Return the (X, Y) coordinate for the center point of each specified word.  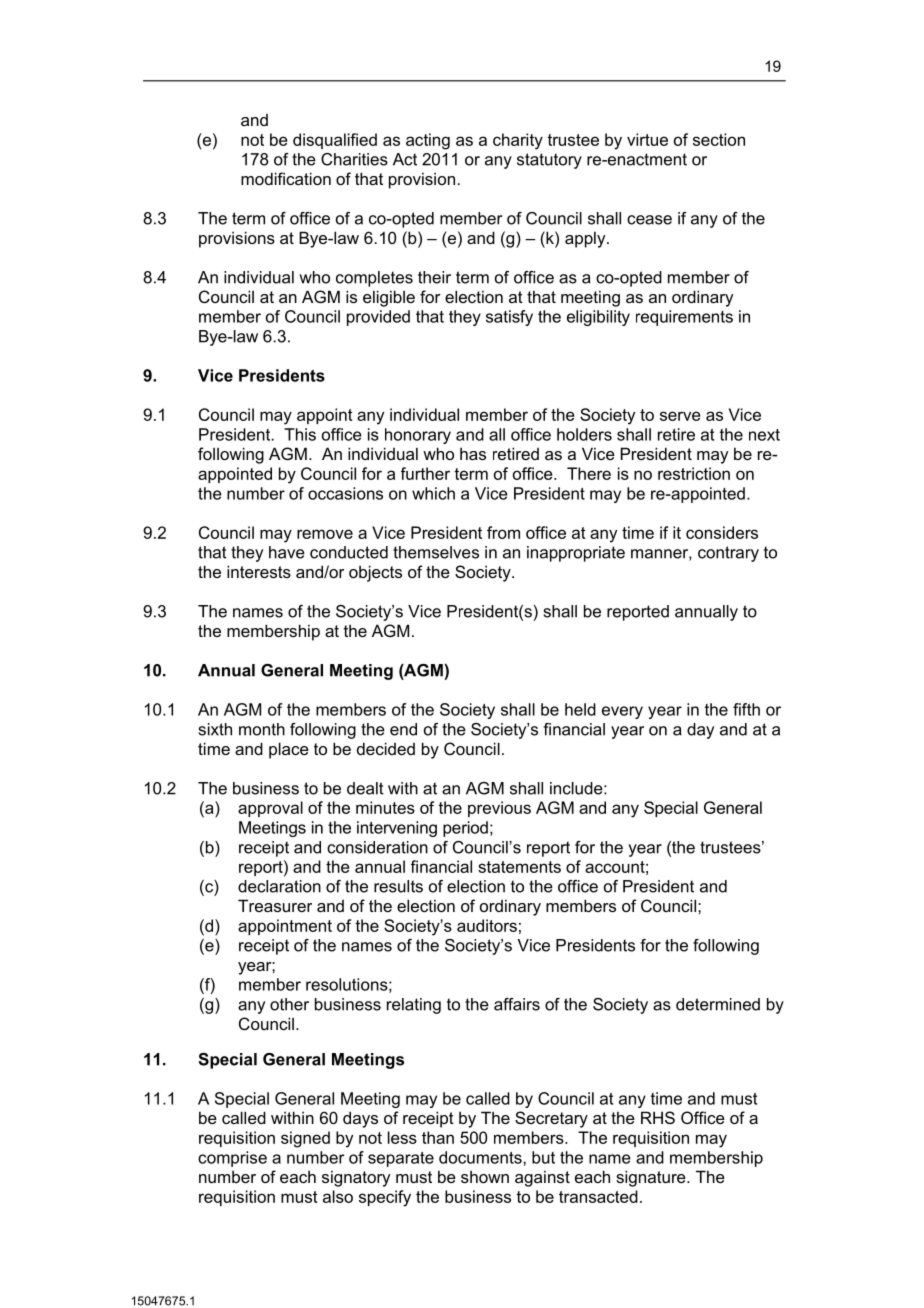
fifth (746, 709)
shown (485, 1176)
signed (305, 1139)
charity (518, 141)
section (719, 139)
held (580, 709)
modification (286, 178)
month (262, 729)
